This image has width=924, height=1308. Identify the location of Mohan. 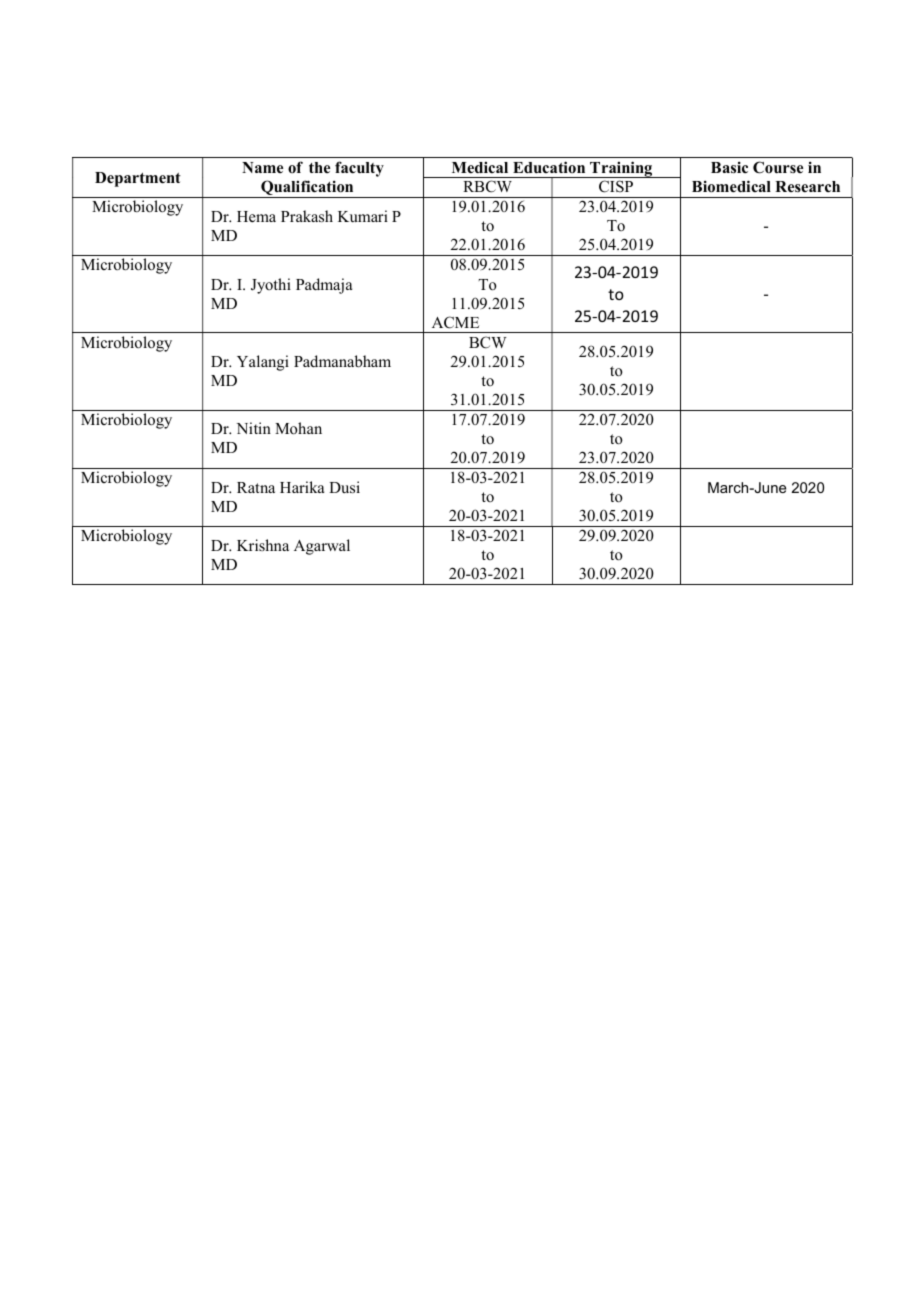
(298, 428).
